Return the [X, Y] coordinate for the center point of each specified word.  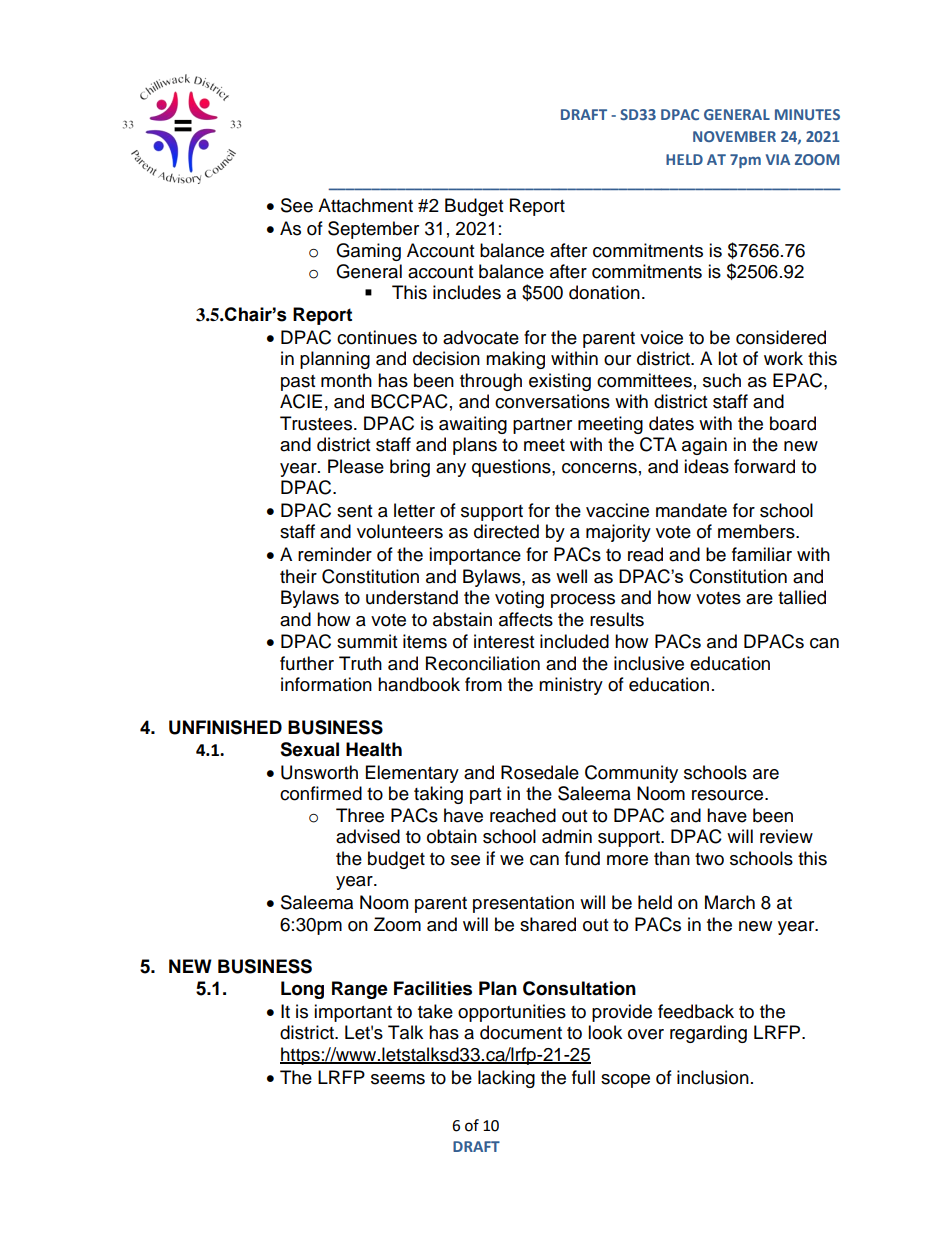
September [373, 230]
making [515, 360]
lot [727, 358]
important [353, 1013]
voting [519, 599]
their [298, 576]
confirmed [321, 793]
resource [729, 795]
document [521, 1032]
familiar [762, 554]
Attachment [365, 205]
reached [523, 815]
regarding [708, 1034]
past [298, 383]
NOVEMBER [734, 136]
